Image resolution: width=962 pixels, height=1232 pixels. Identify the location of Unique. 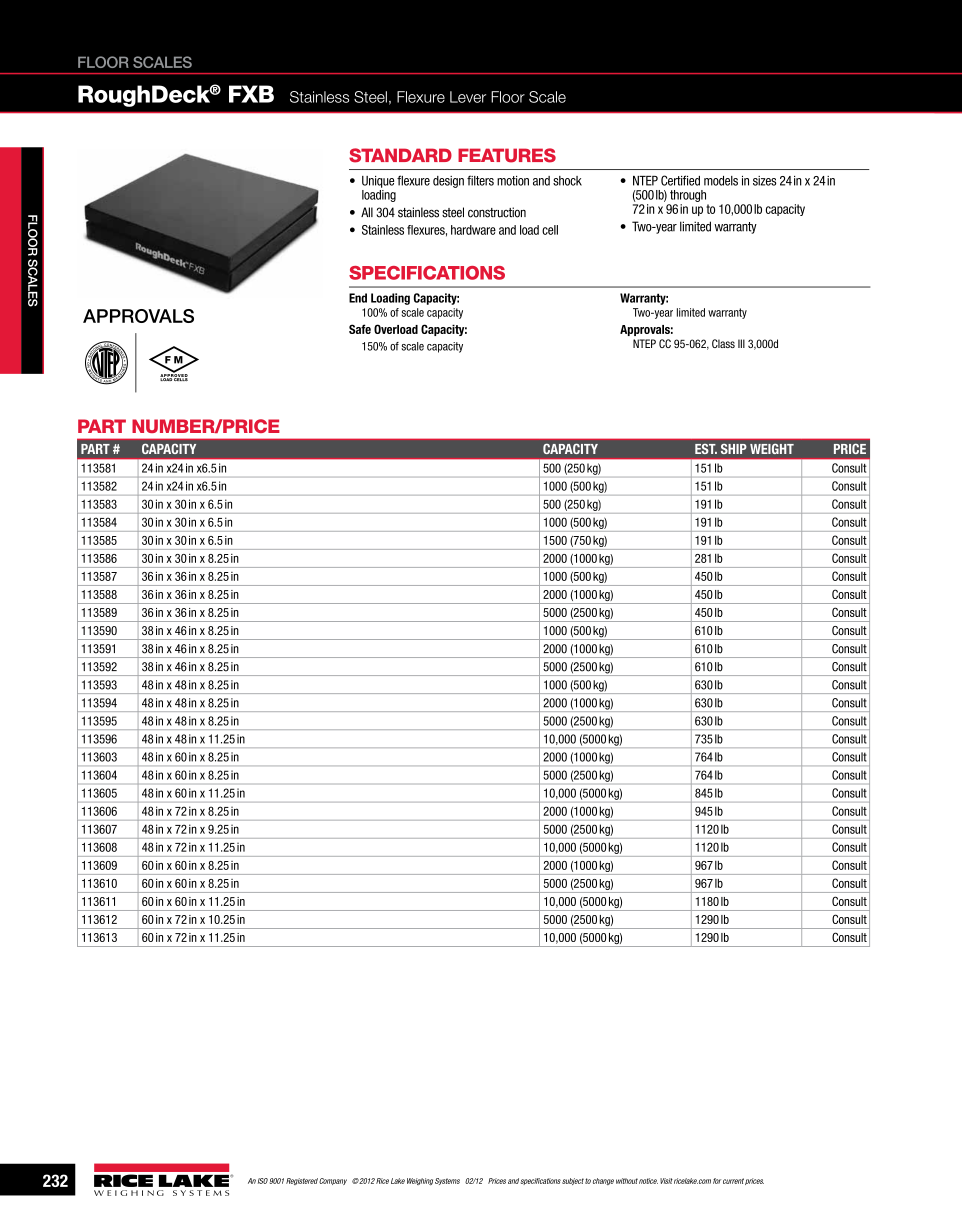
(378, 182).
